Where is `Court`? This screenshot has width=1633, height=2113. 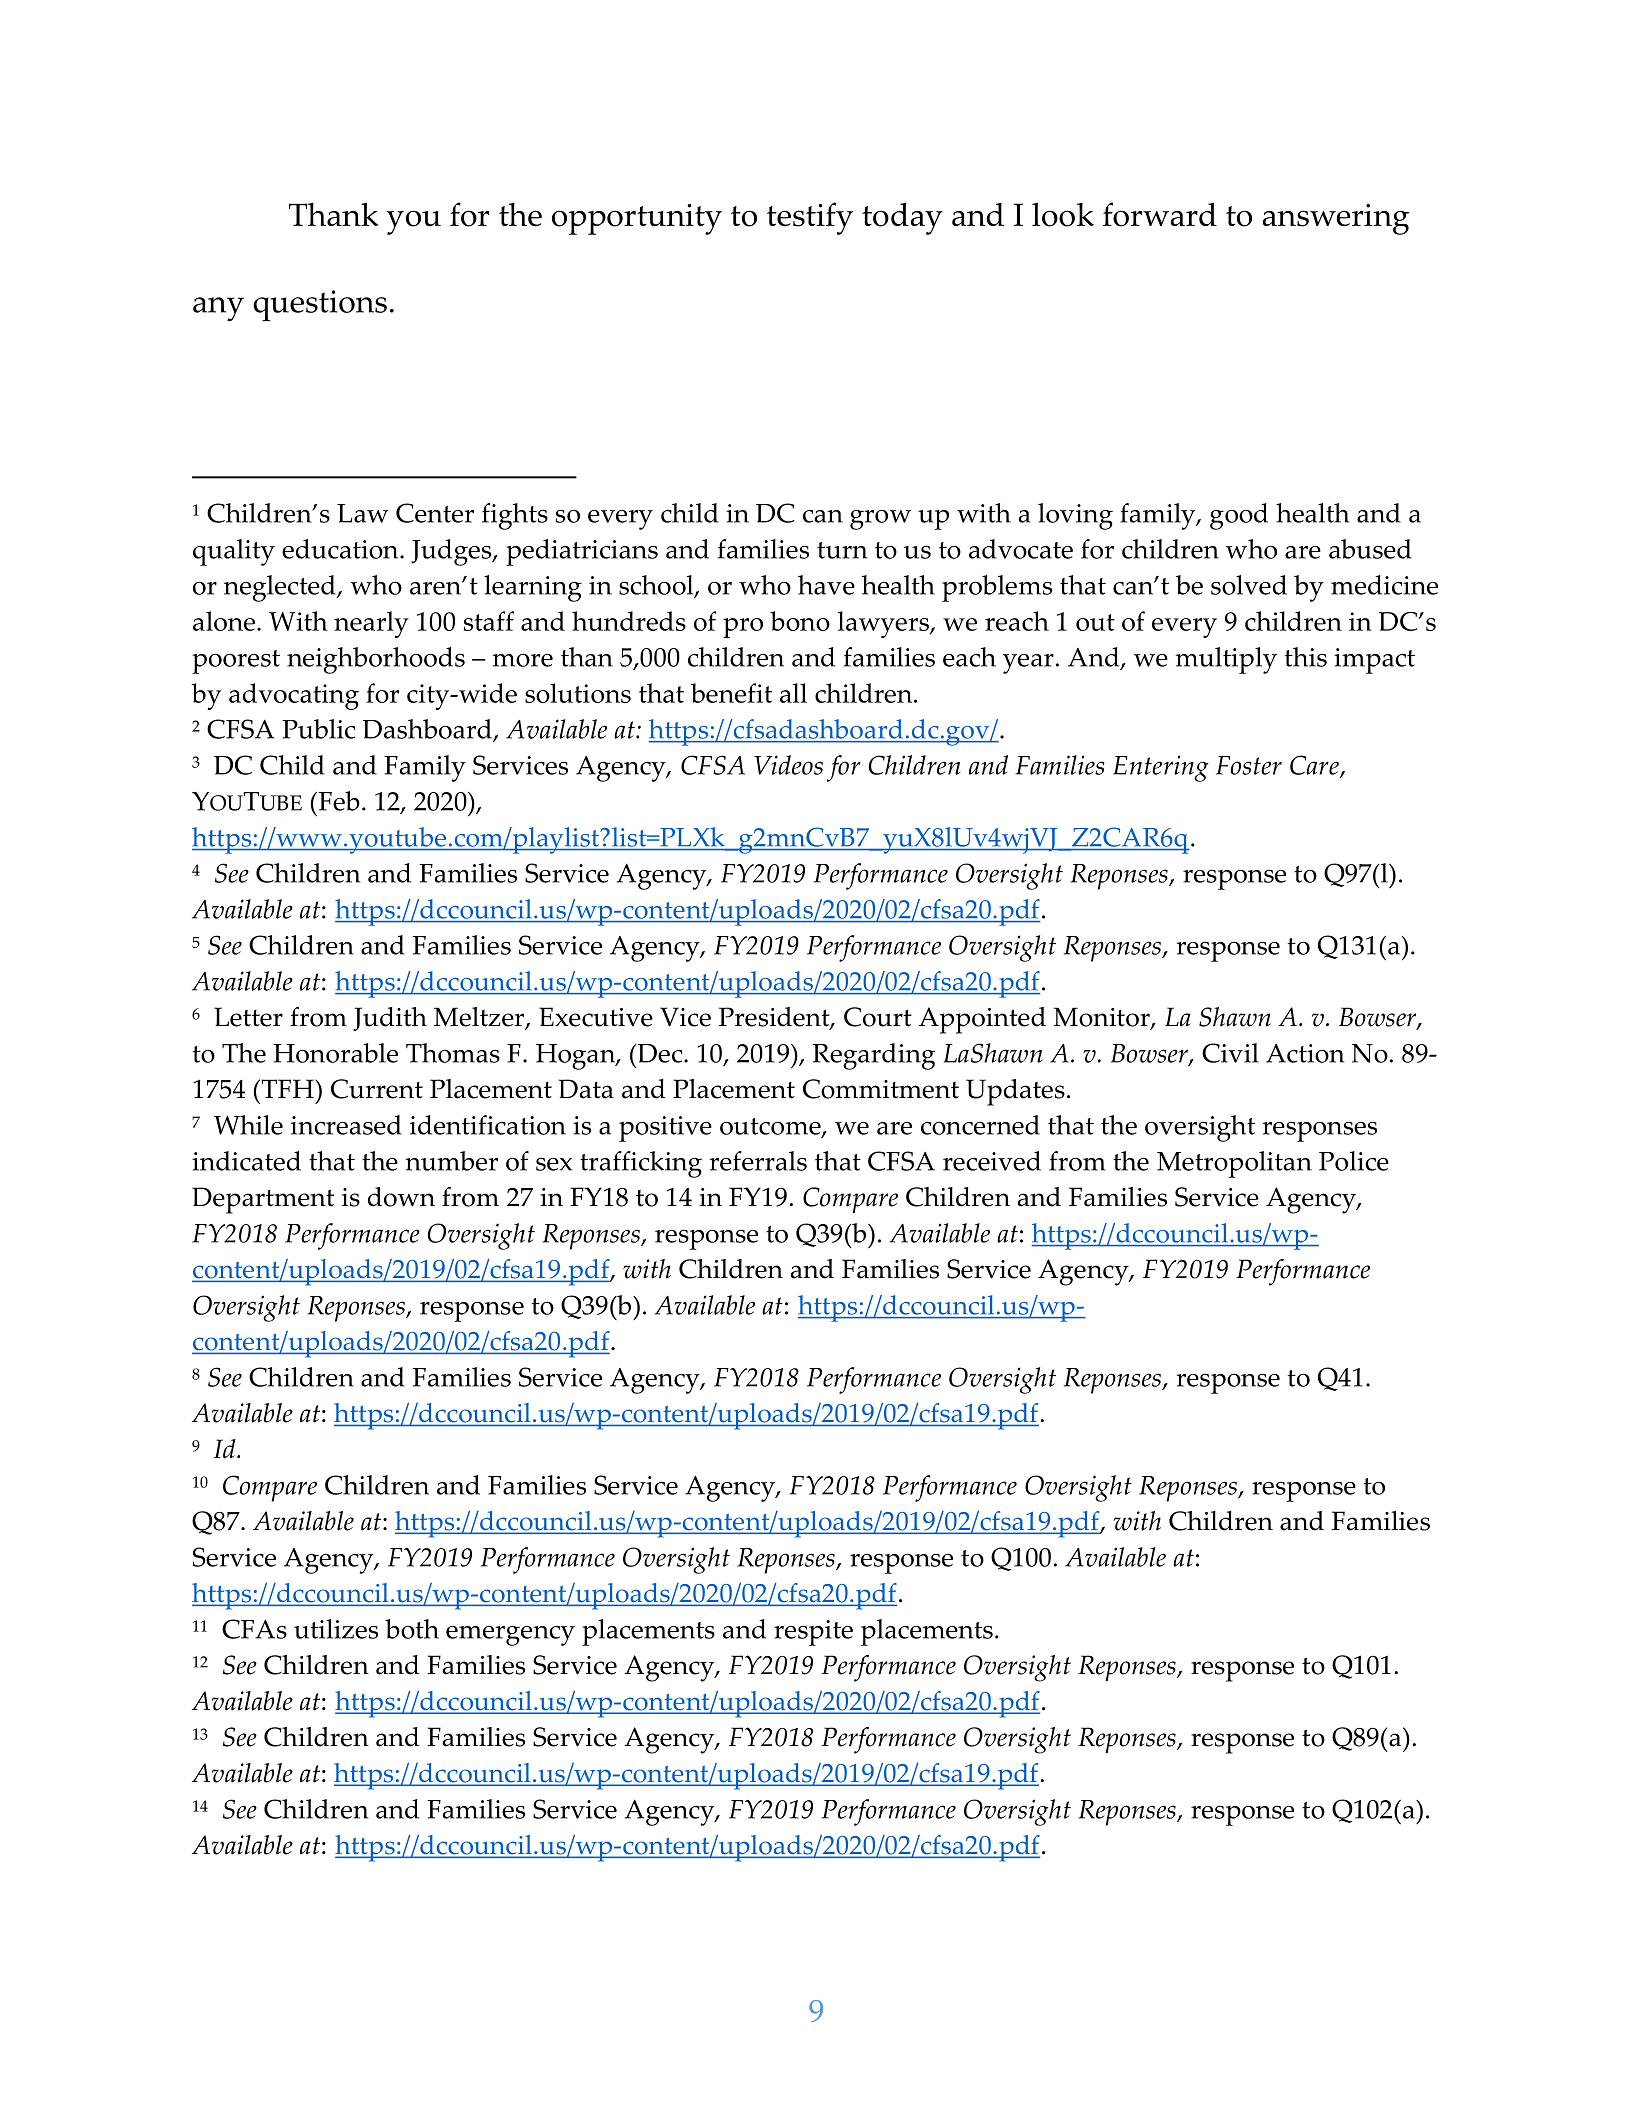 Court is located at coordinates (878, 1017).
